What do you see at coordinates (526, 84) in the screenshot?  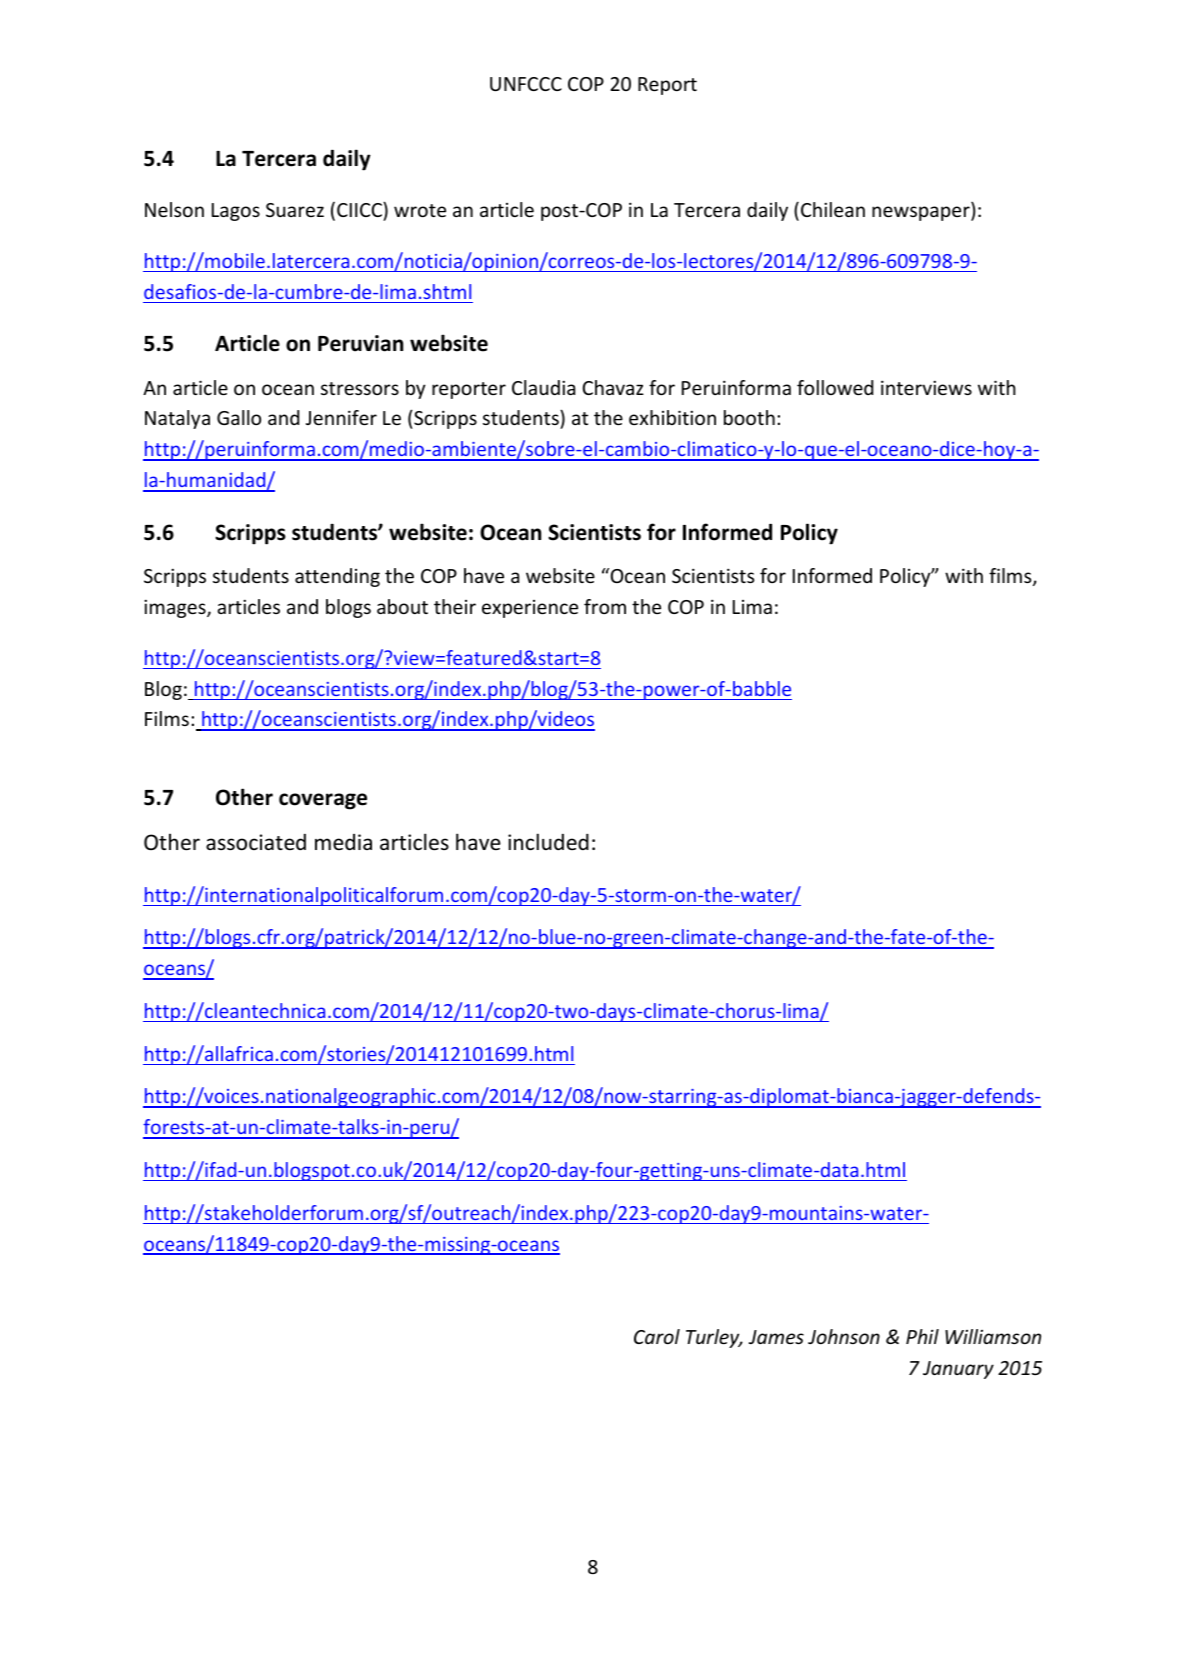 I see `UNFCCC` at bounding box center [526, 84].
